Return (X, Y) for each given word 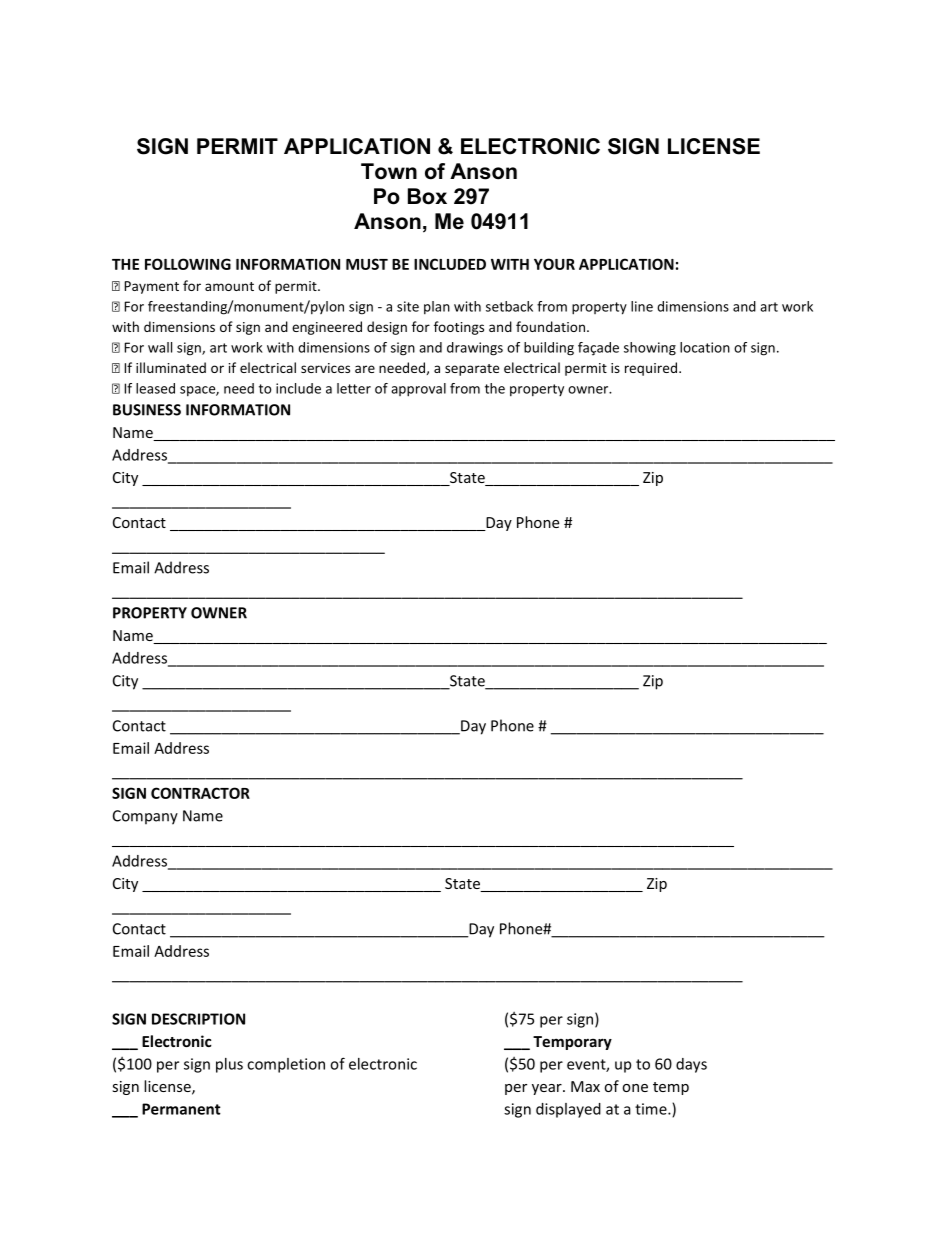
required (651, 369)
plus (229, 1065)
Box (427, 196)
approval (418, 390)
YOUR (554, 264)
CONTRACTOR (200, 793)
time (652, 1109)
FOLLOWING (188, 264)
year (548, 1089)
